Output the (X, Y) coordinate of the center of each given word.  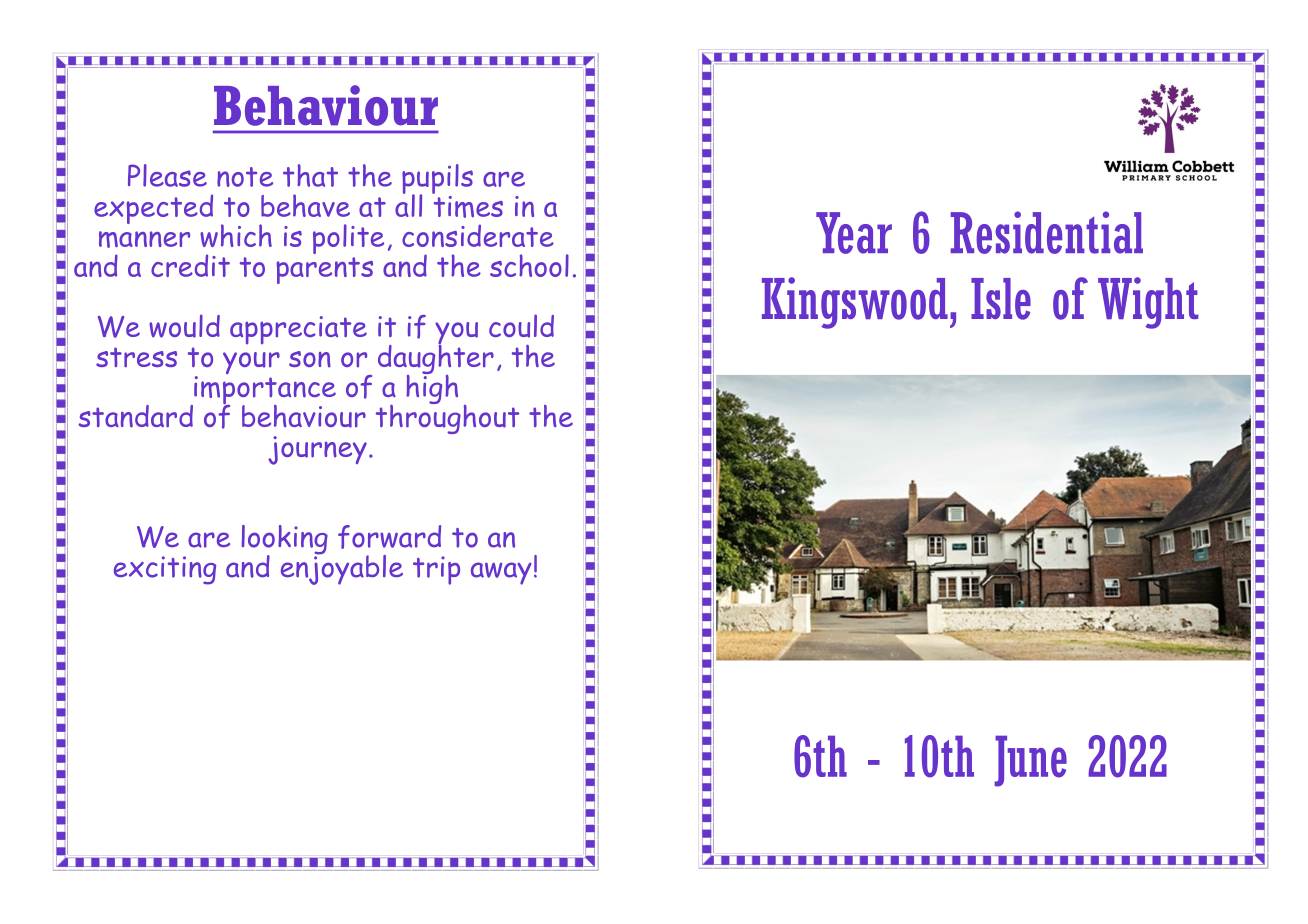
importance (264, 390)
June (1030, 761)
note (245, 177)
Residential (1047, 232)
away (501, 573)
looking (284, 541)
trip (436, 570)
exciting (165, 570)
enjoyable (342, 568)
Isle (1001, 299)
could (521, 326)
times (468, 205)
